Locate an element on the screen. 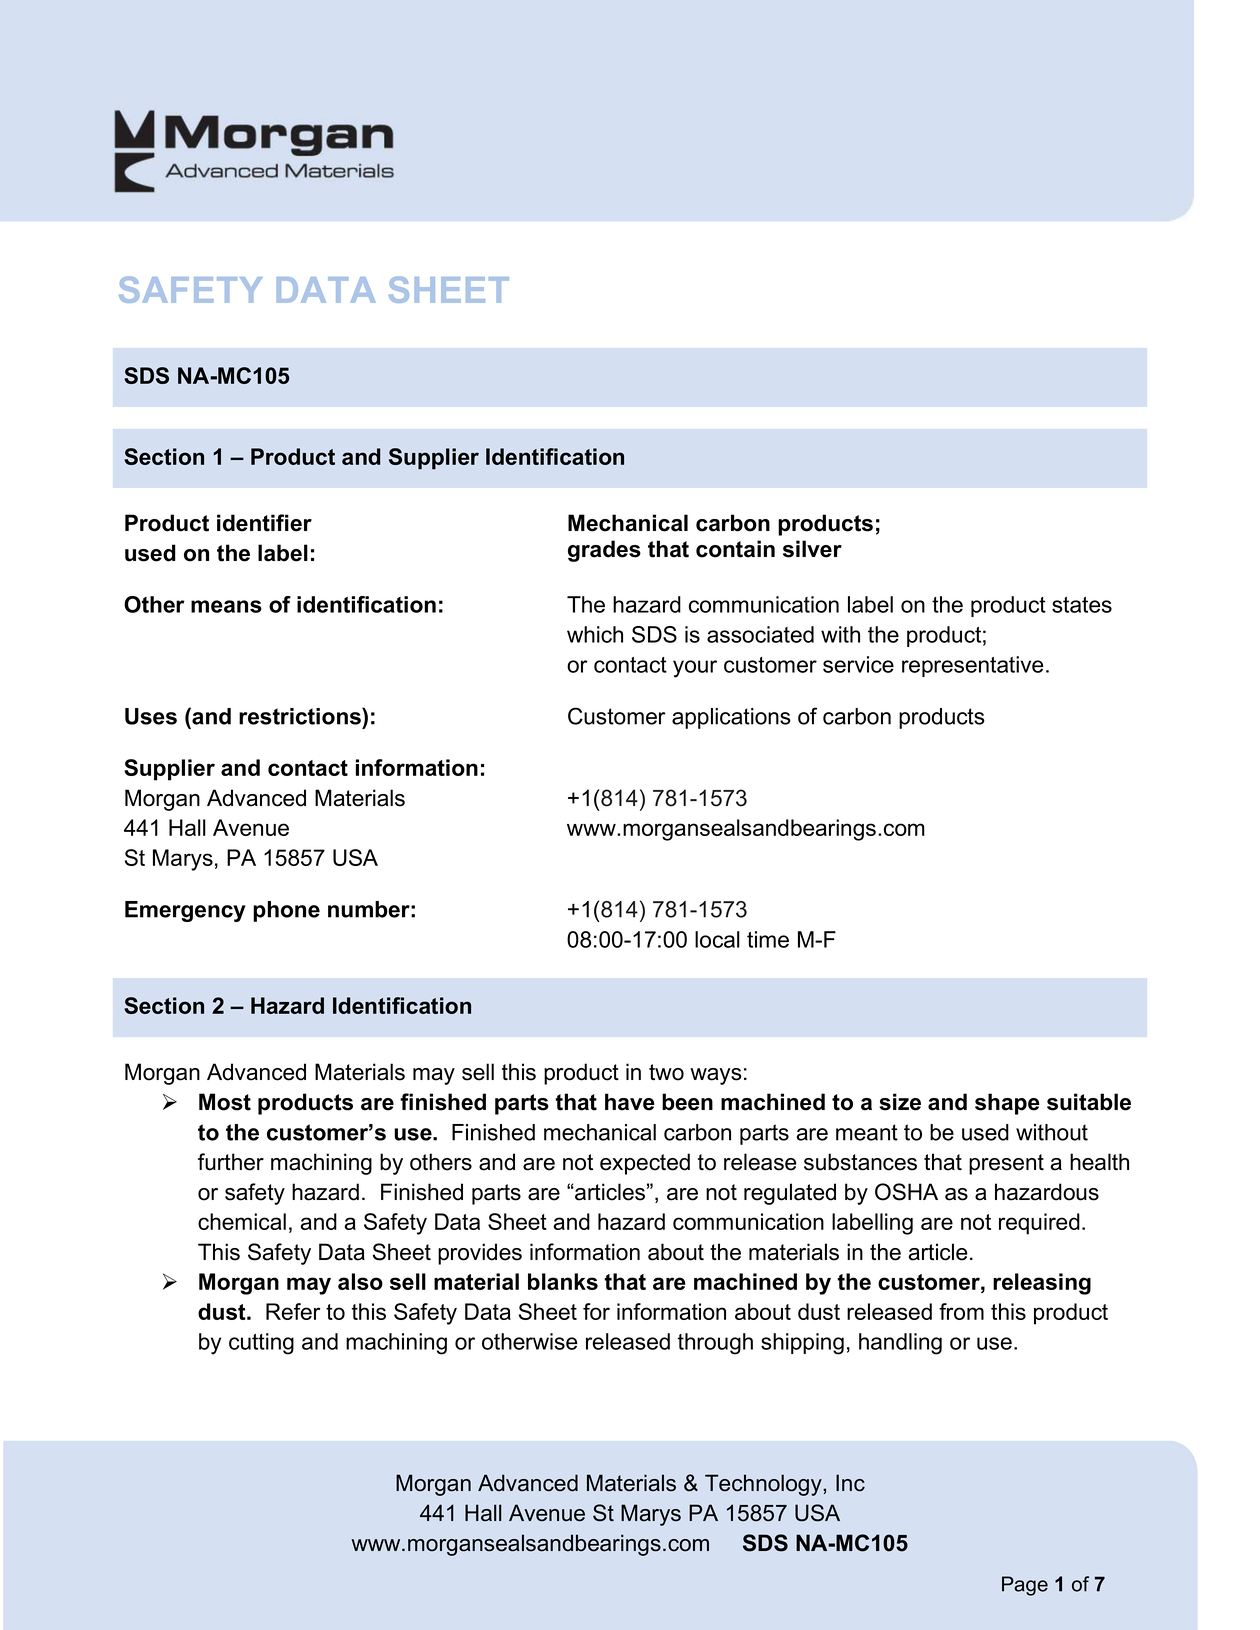 The height and width of the screenshot is (1630, 1260). two is located at coordinates (666, 1072).
